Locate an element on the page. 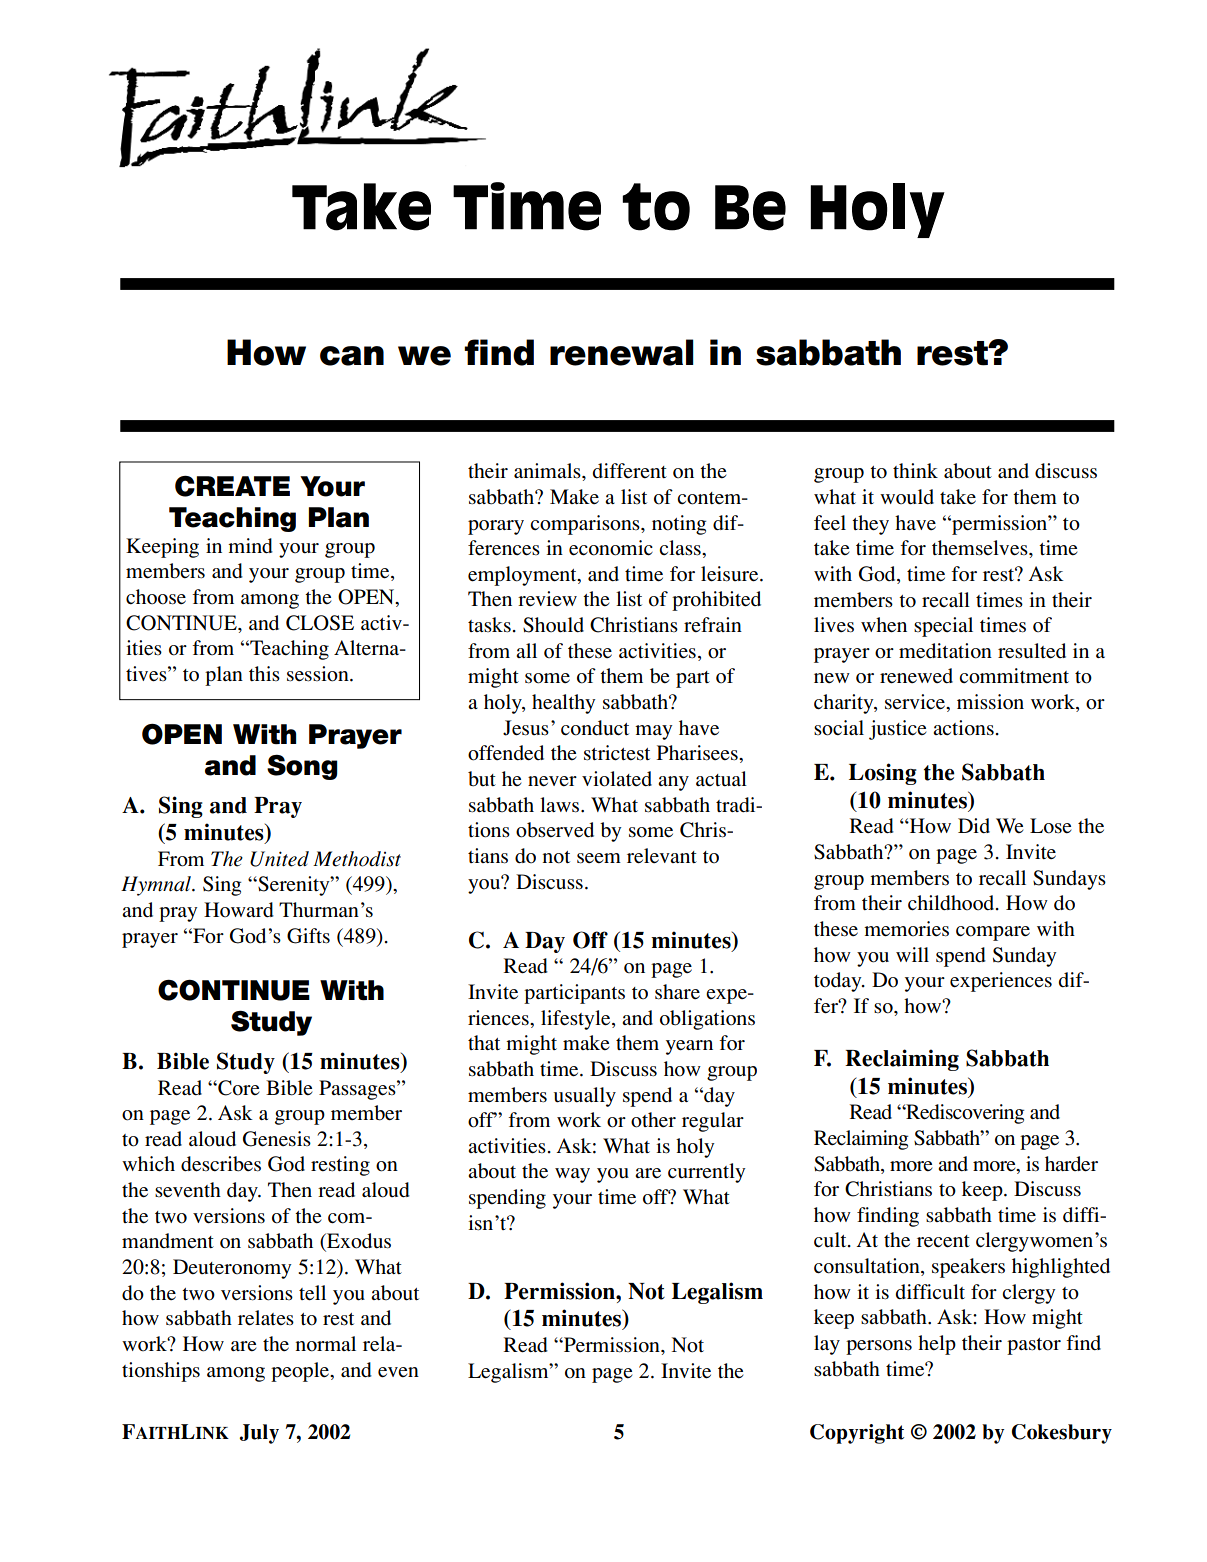 The width and height of the page is (1207, 1562). Did is located at coordinates (974, 825).
